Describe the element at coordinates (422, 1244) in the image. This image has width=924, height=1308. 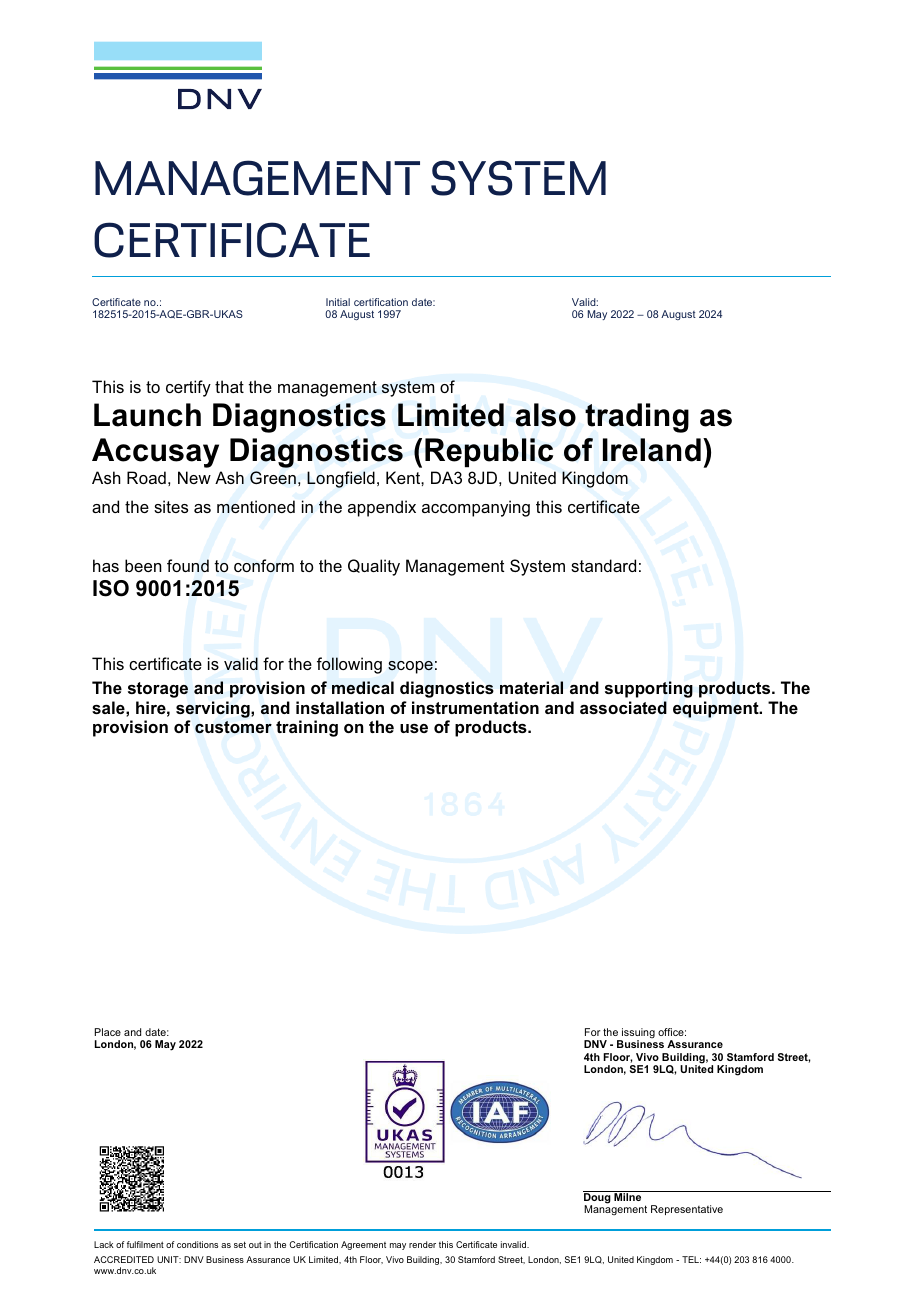
I see `render` at that location.
